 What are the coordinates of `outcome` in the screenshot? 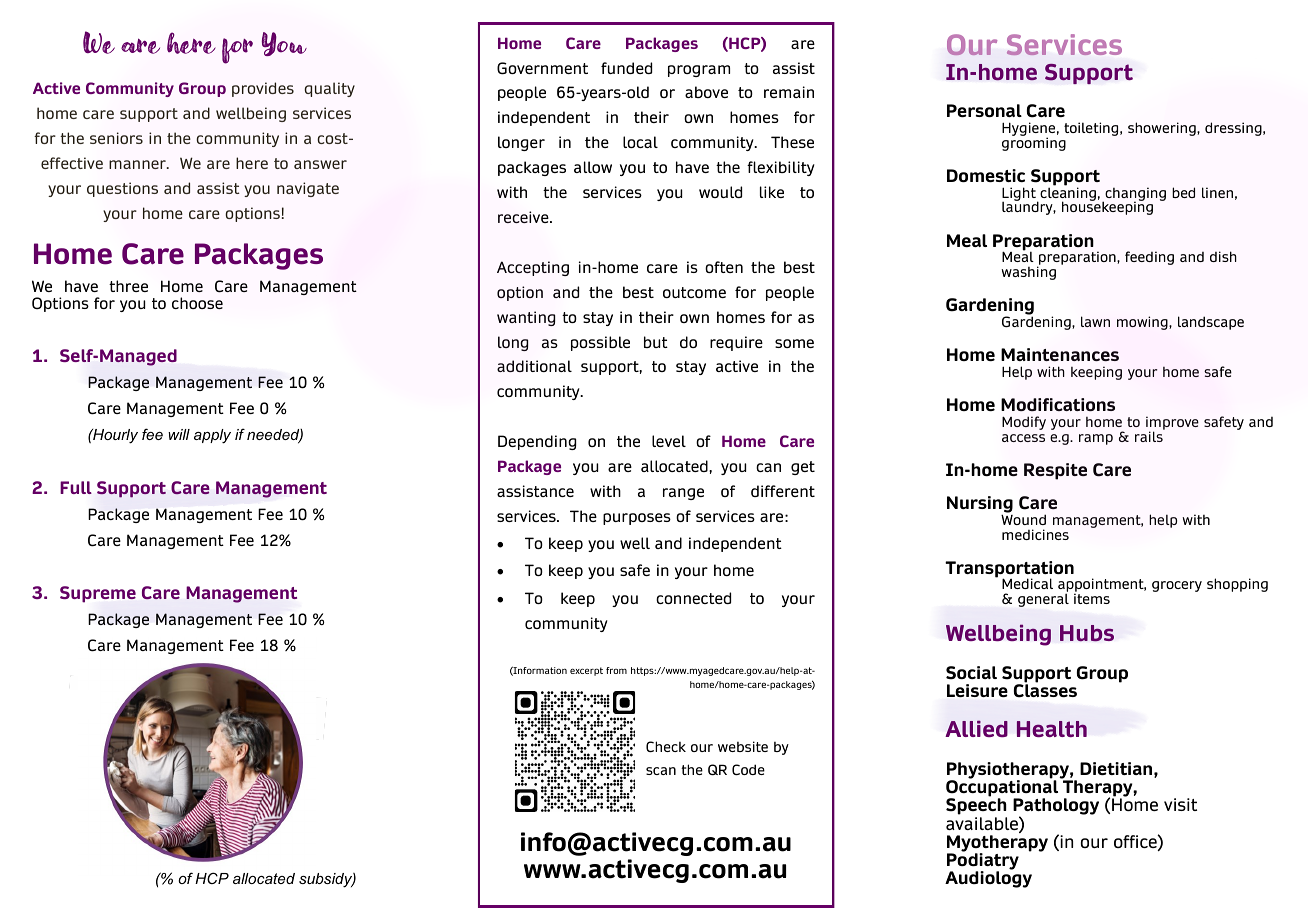 It's located at (694, 292).
